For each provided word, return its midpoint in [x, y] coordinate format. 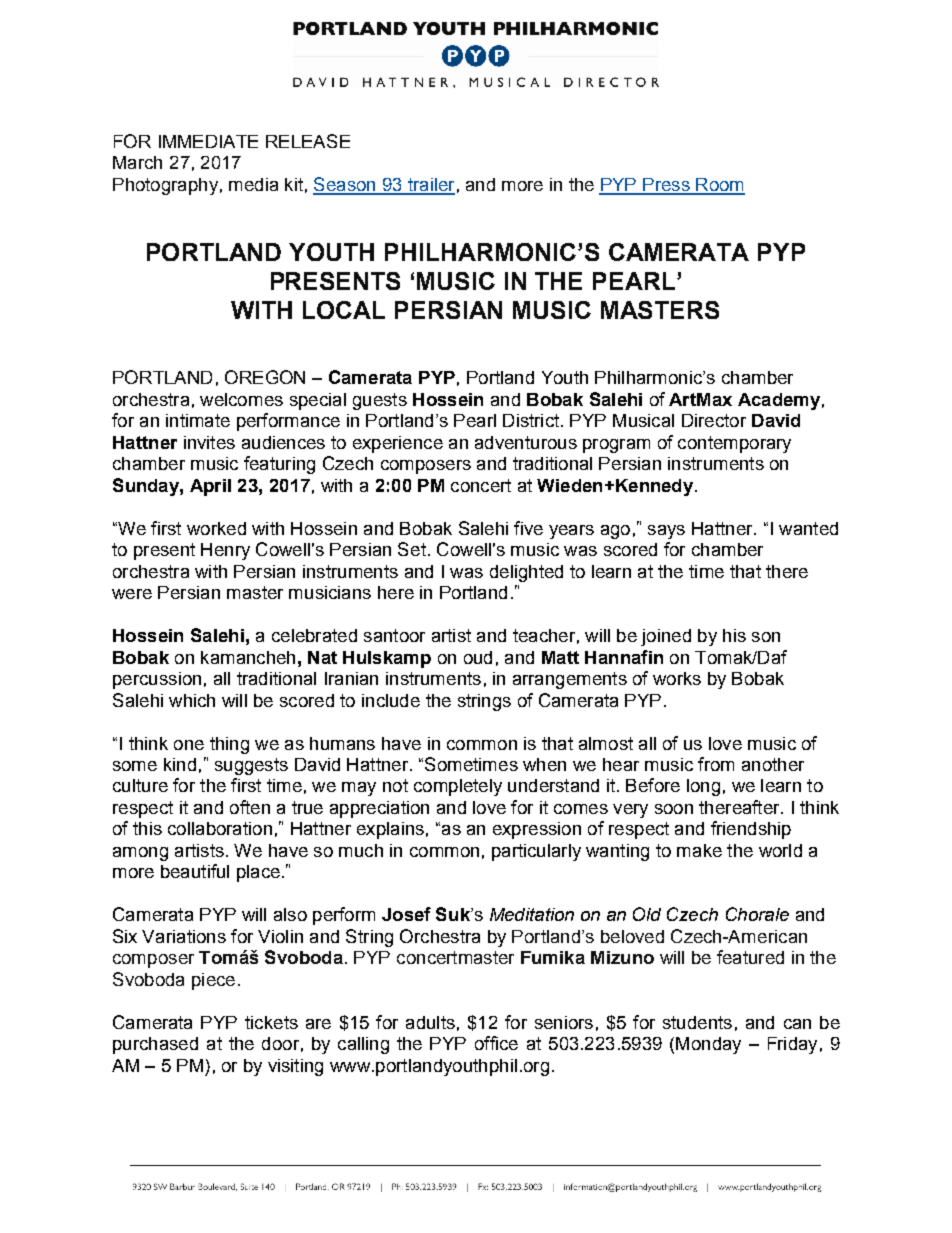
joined [666, 637]
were [132, 594]
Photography [165, 186]
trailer [430, 186]
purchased [155, 1045]
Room [719, 186]
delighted [526, 573]
